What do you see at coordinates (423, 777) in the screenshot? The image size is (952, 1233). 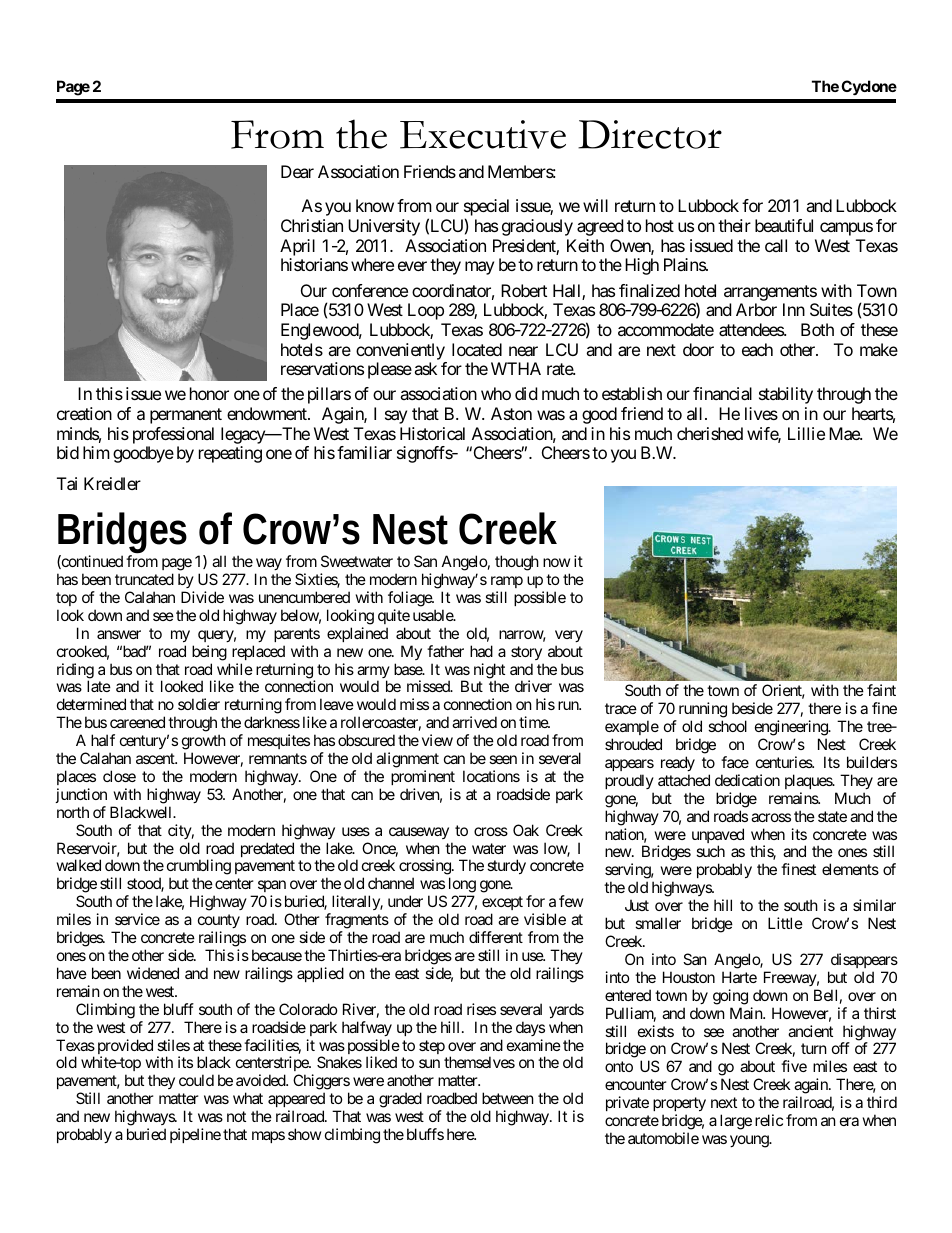 I see `prominent` at bounding box center [423, 777].
